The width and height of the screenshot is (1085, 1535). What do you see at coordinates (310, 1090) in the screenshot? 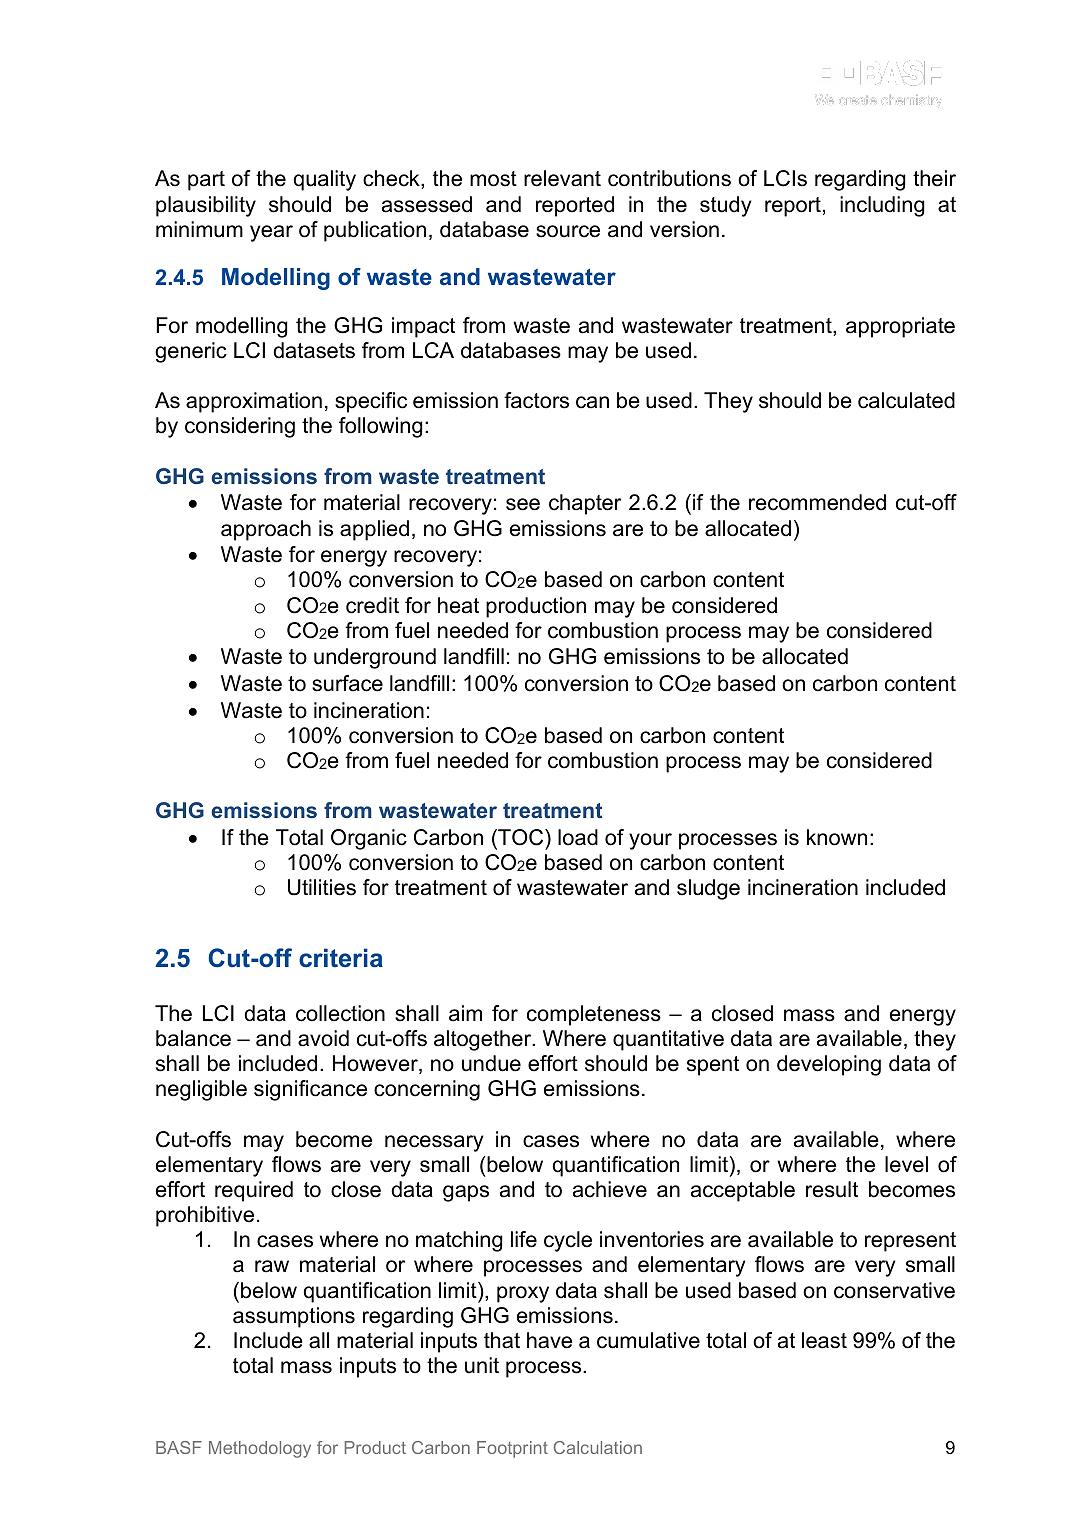
I see `significance` at bounding box center [310, 1090].
